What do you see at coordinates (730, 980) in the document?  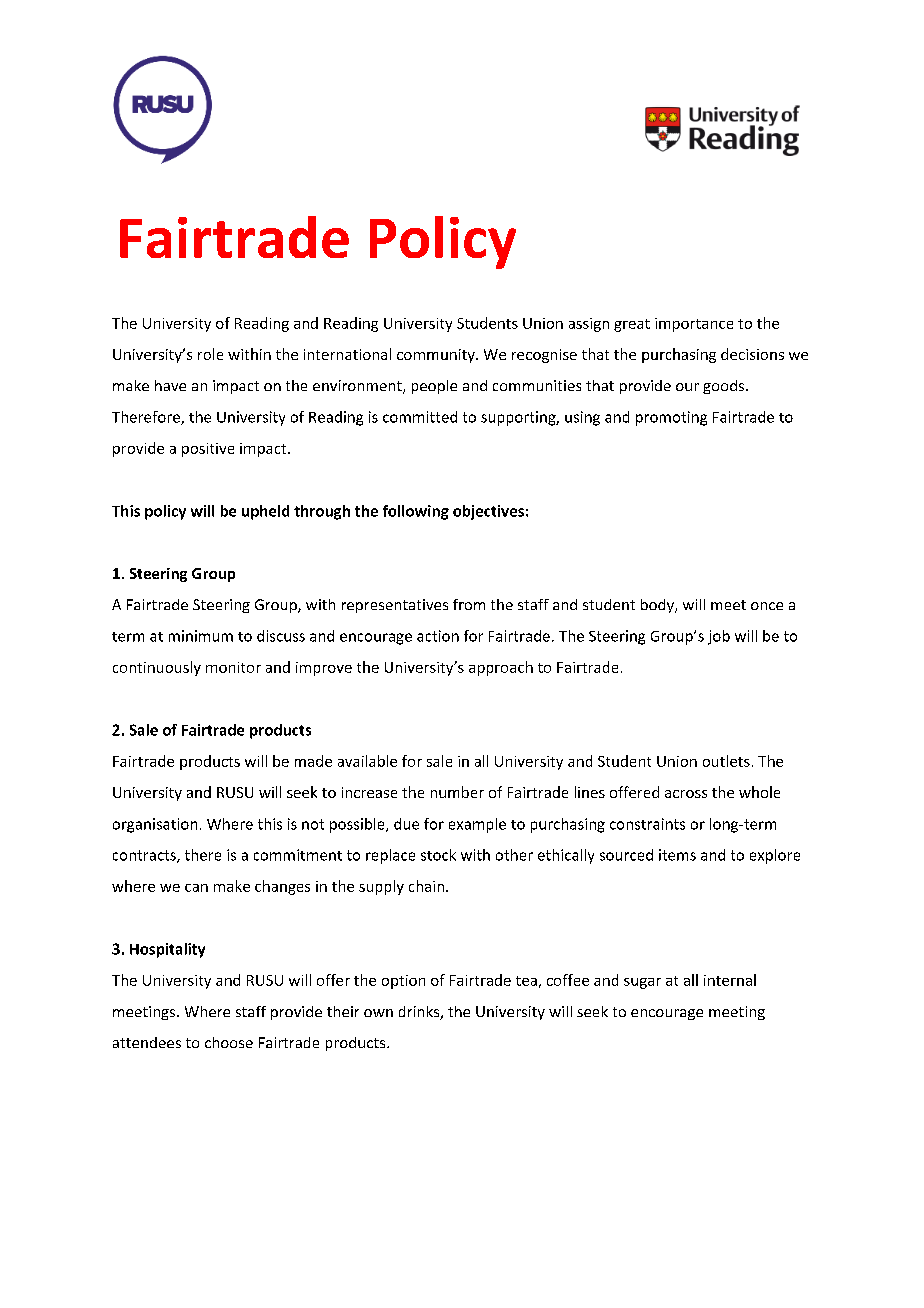 I see `internal` at bounding box center [730, 980].
